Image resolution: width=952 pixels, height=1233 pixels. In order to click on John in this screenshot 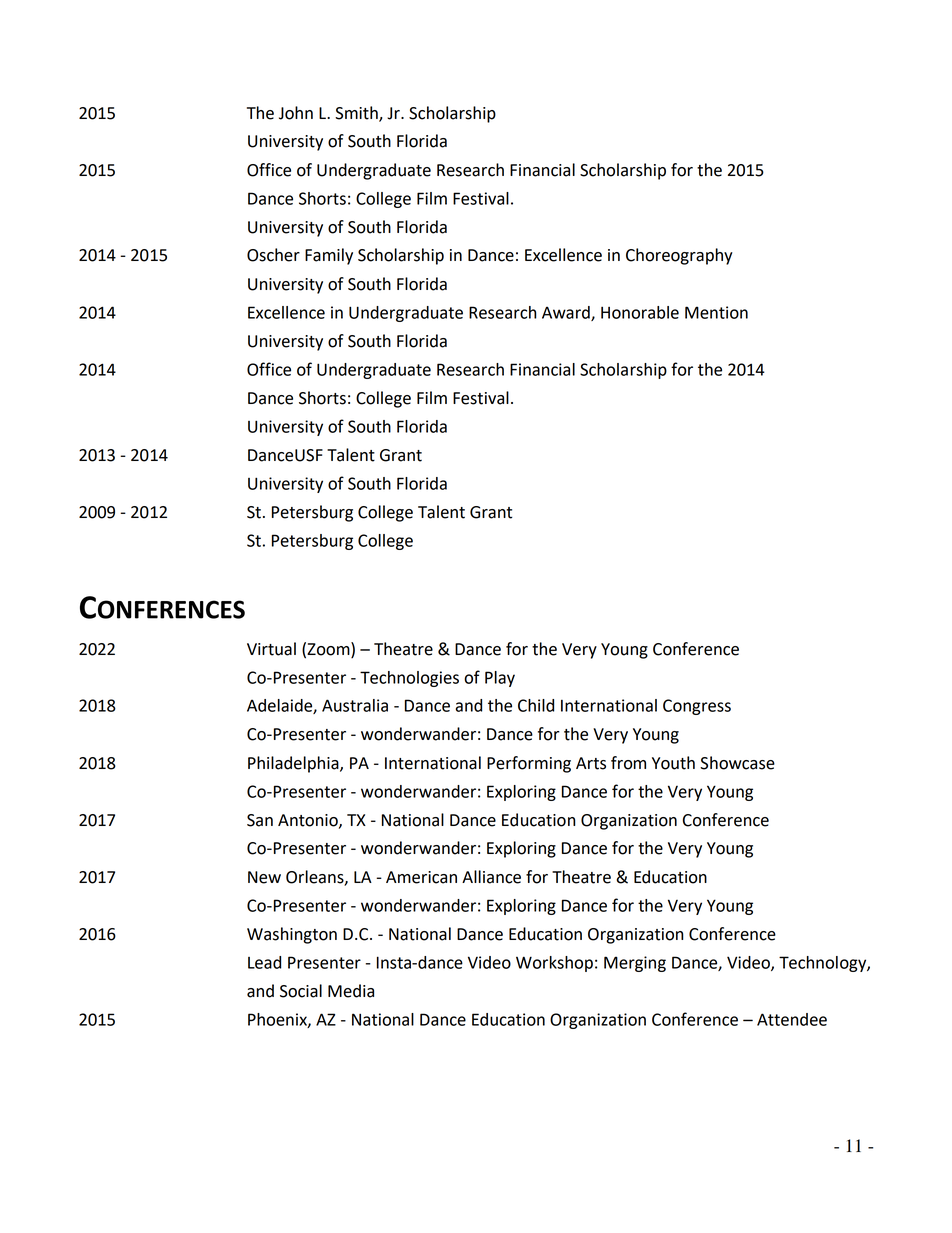, I will do `click(296, 113)`.
